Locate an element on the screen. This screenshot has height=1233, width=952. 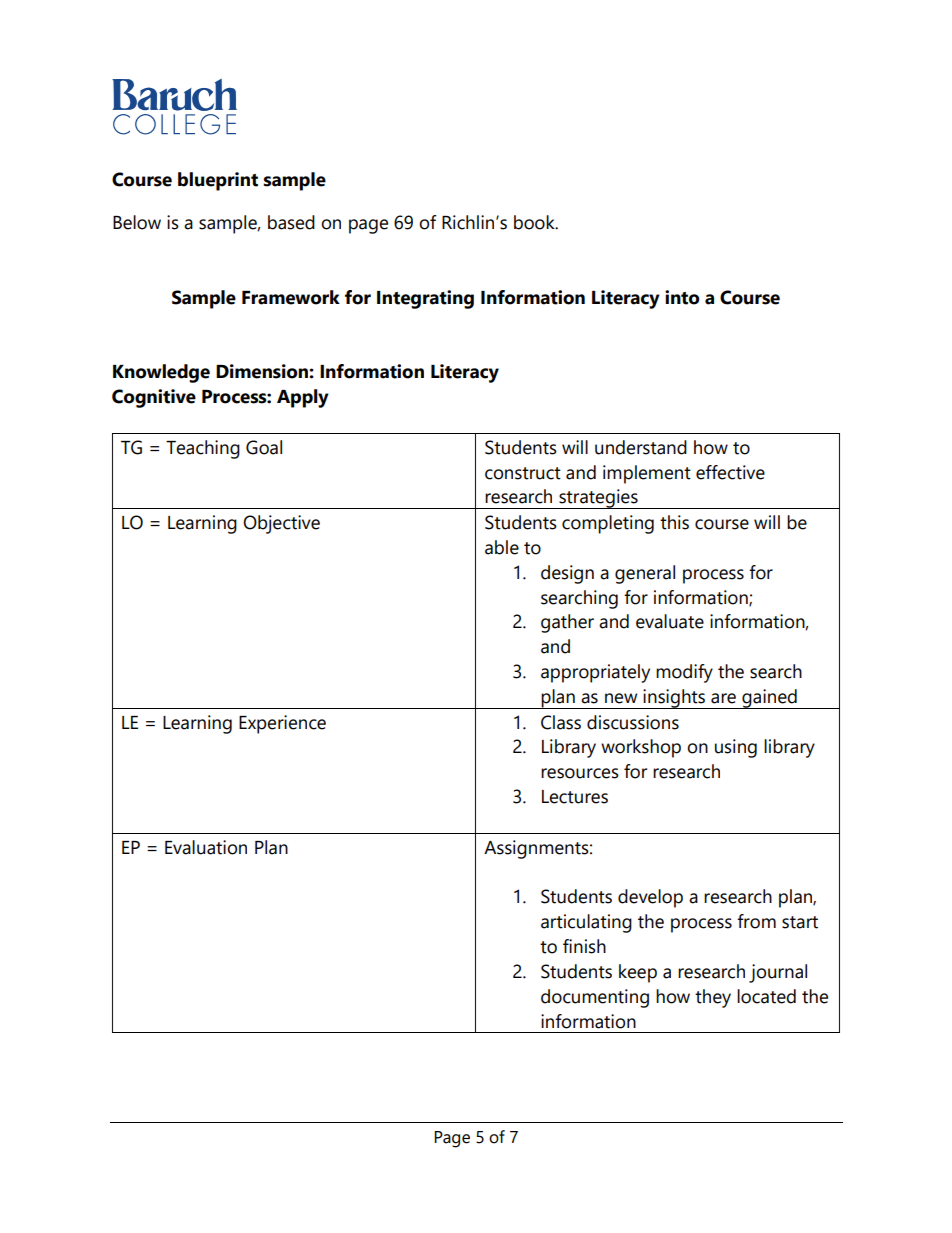
into is located at coordinates (682, 297).
